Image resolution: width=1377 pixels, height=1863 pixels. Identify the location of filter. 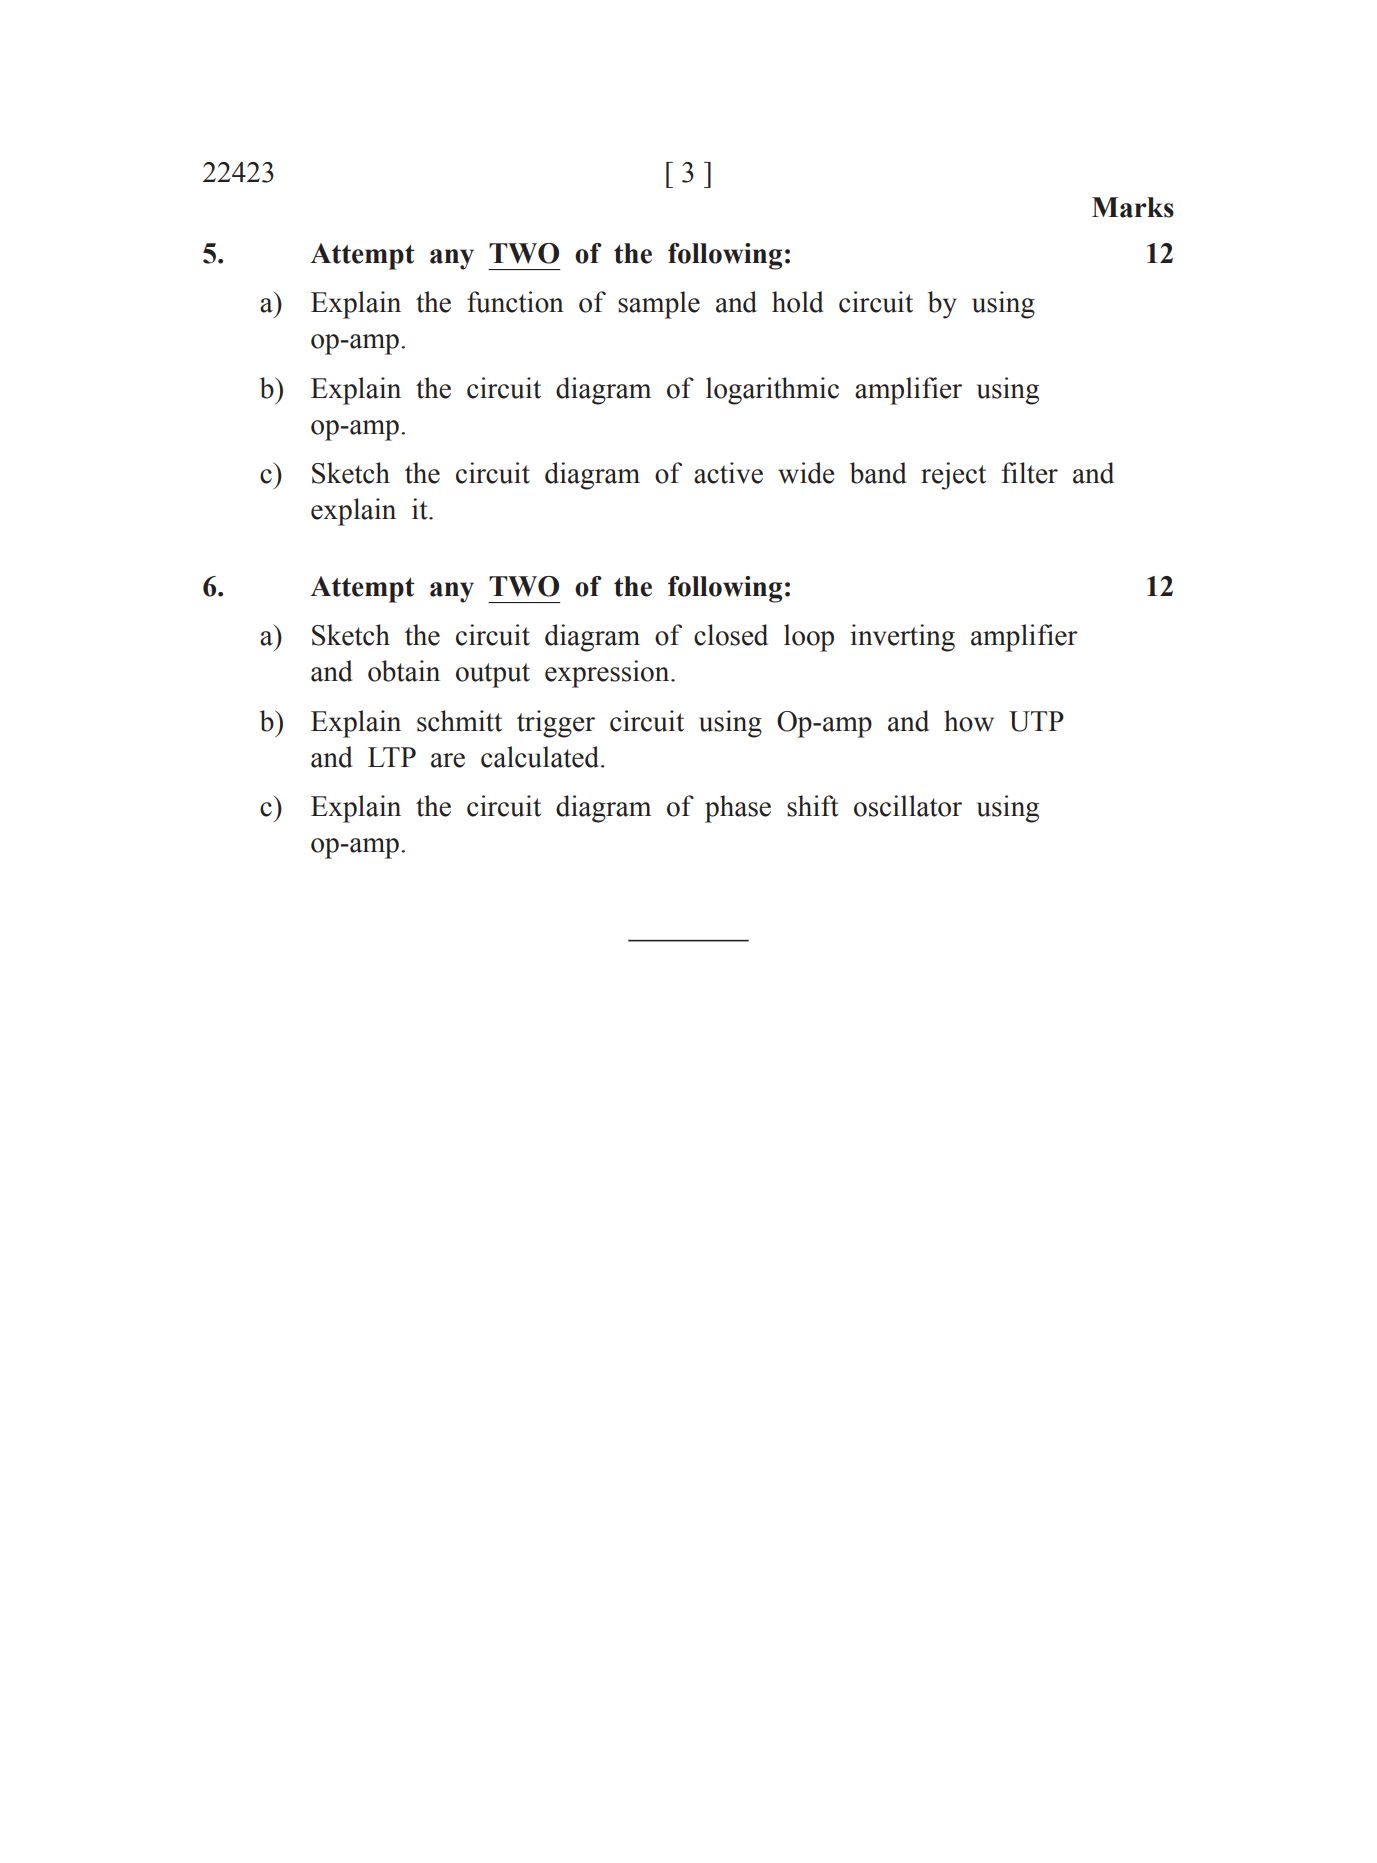
(1030, 473).
